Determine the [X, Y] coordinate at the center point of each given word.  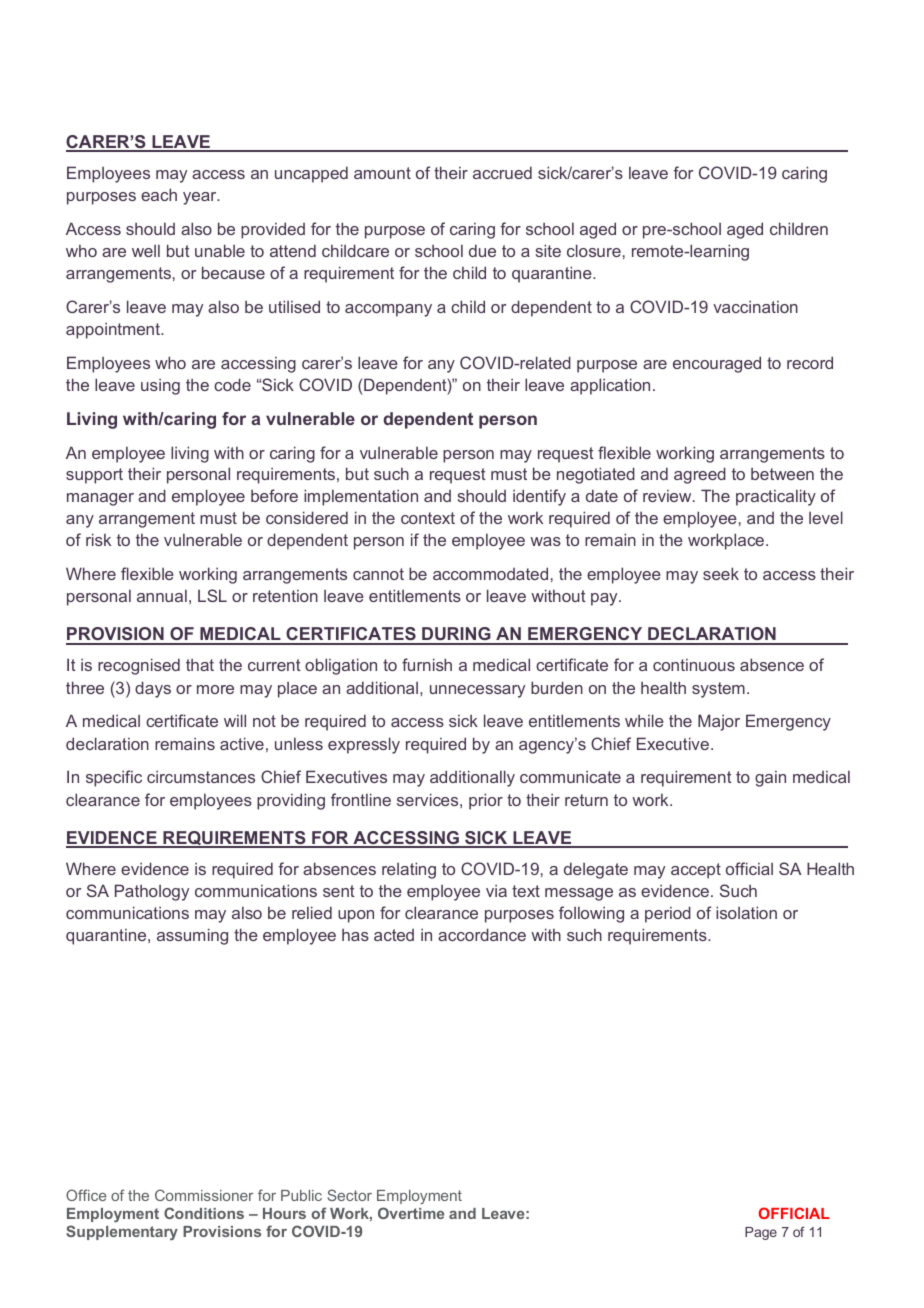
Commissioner [204, 1195]
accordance [482, 934]
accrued [502, 172]
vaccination [755, 306]
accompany [388, 310]
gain [770, 779]
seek [721, 573]
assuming [192, 936]
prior [486, 801]
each [159, 194]
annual [162, 595]
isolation [746, 912]
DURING [456, 635]
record [810, 362]
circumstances [201, 776]
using [160, 386]
